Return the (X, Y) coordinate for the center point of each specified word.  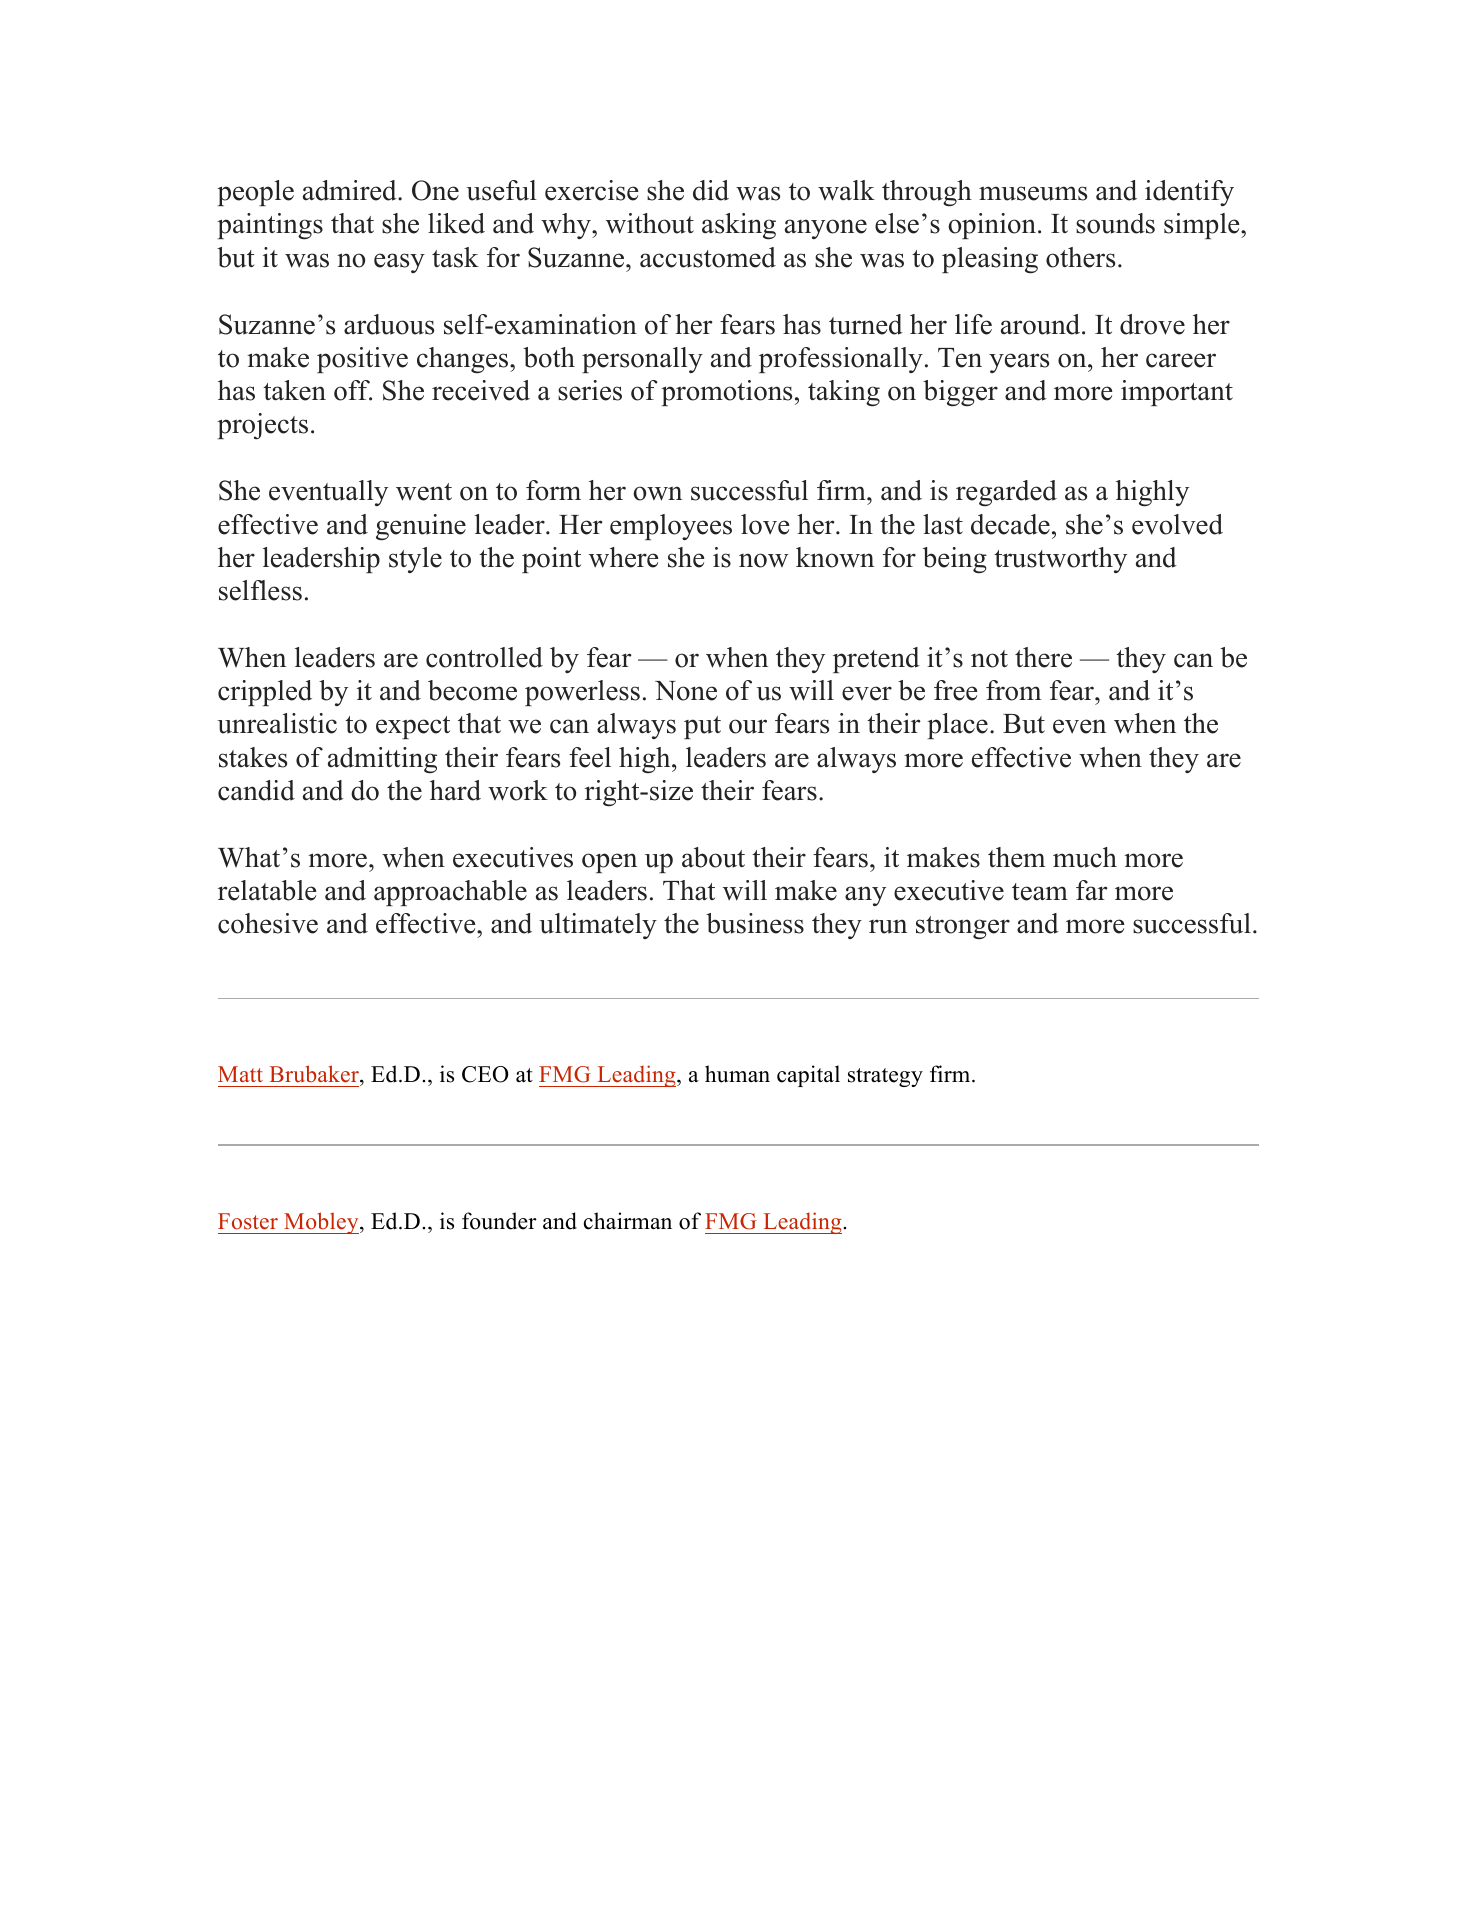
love (765, 524)
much (1085, 857)
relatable (267, 890)
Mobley (321, 1223)
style (415, 560)
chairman (628, 1221)
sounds (1115, 223)
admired (351, 190)
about (713, 857)
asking (739, 226)
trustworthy (1060, 560)
